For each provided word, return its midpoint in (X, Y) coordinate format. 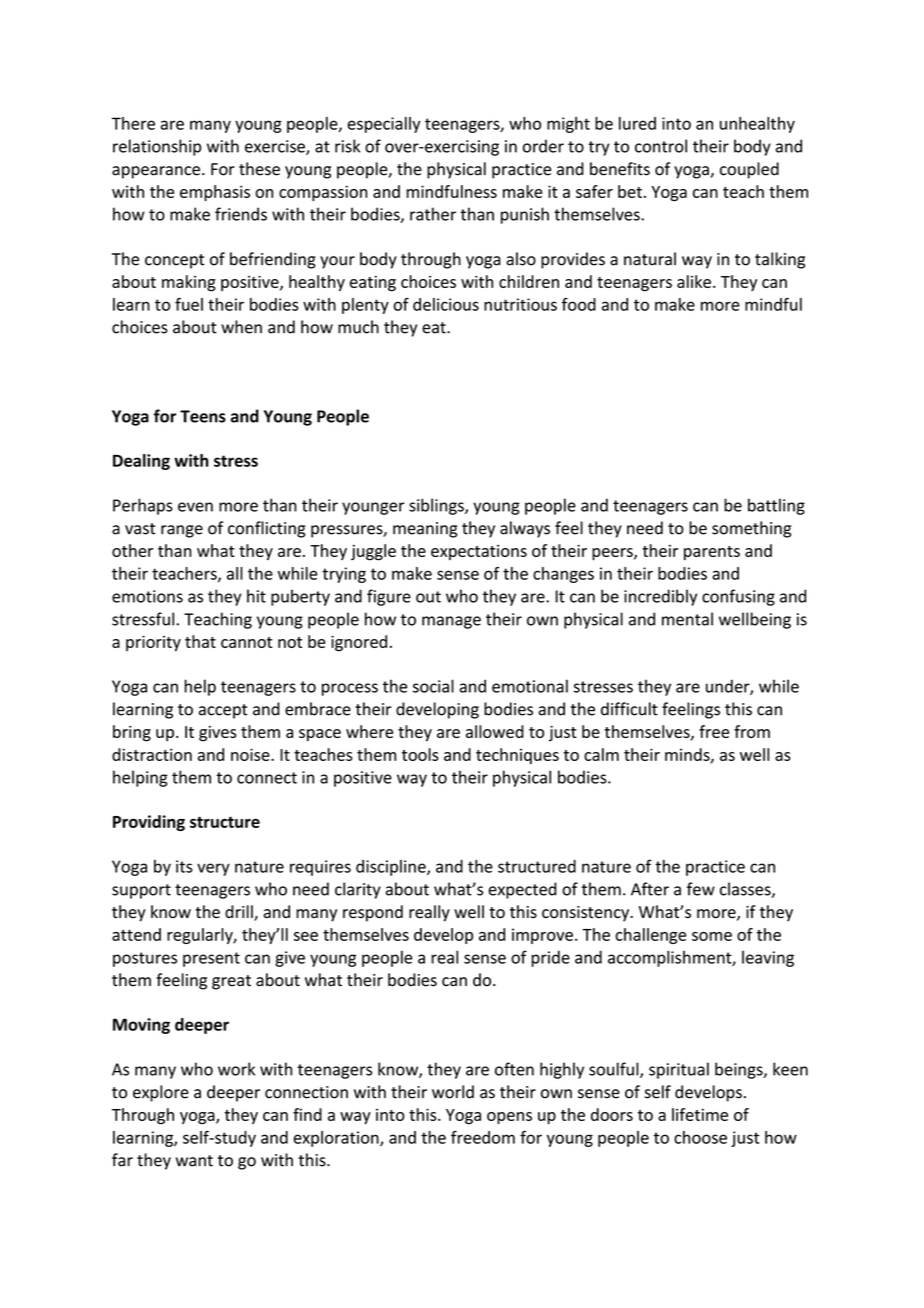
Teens (203, 416)
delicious (446, 304)
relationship (157, 147)
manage (451, 622)
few (701, 889)
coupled (749, 170)
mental (687, 619)
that (200, 641)
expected (523, 890)
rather (433, 214)
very (213, 869)
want (194, 1161)
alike (694, 281)
